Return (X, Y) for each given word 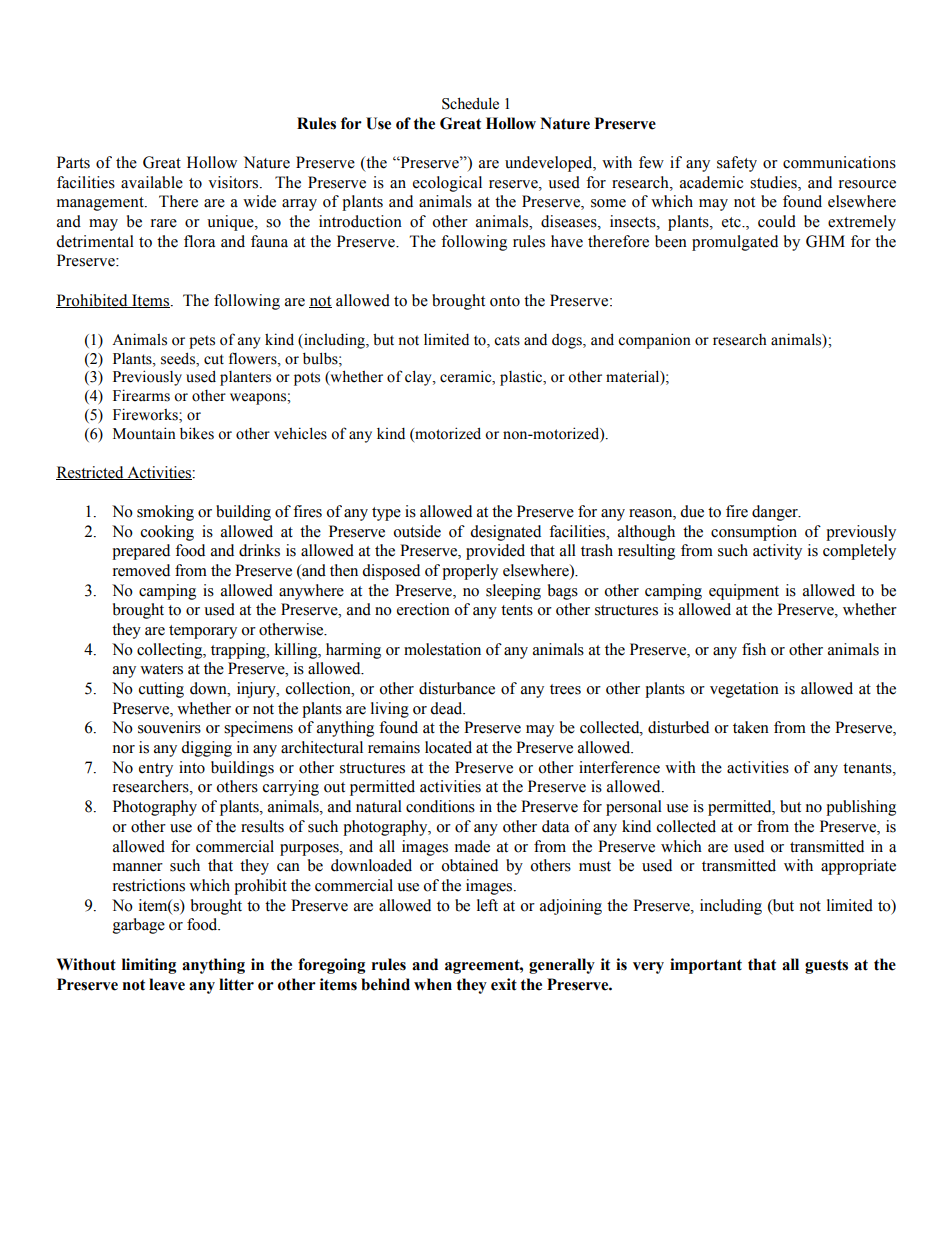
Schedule (470, 103)
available (152, 182)
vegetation (744, 690)
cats (507, 340)
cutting (161, 690)
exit (504, 984)
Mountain (144, 433)
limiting (149, 966)
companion (654, 341)
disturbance (457, 688)
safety (737, 164)
